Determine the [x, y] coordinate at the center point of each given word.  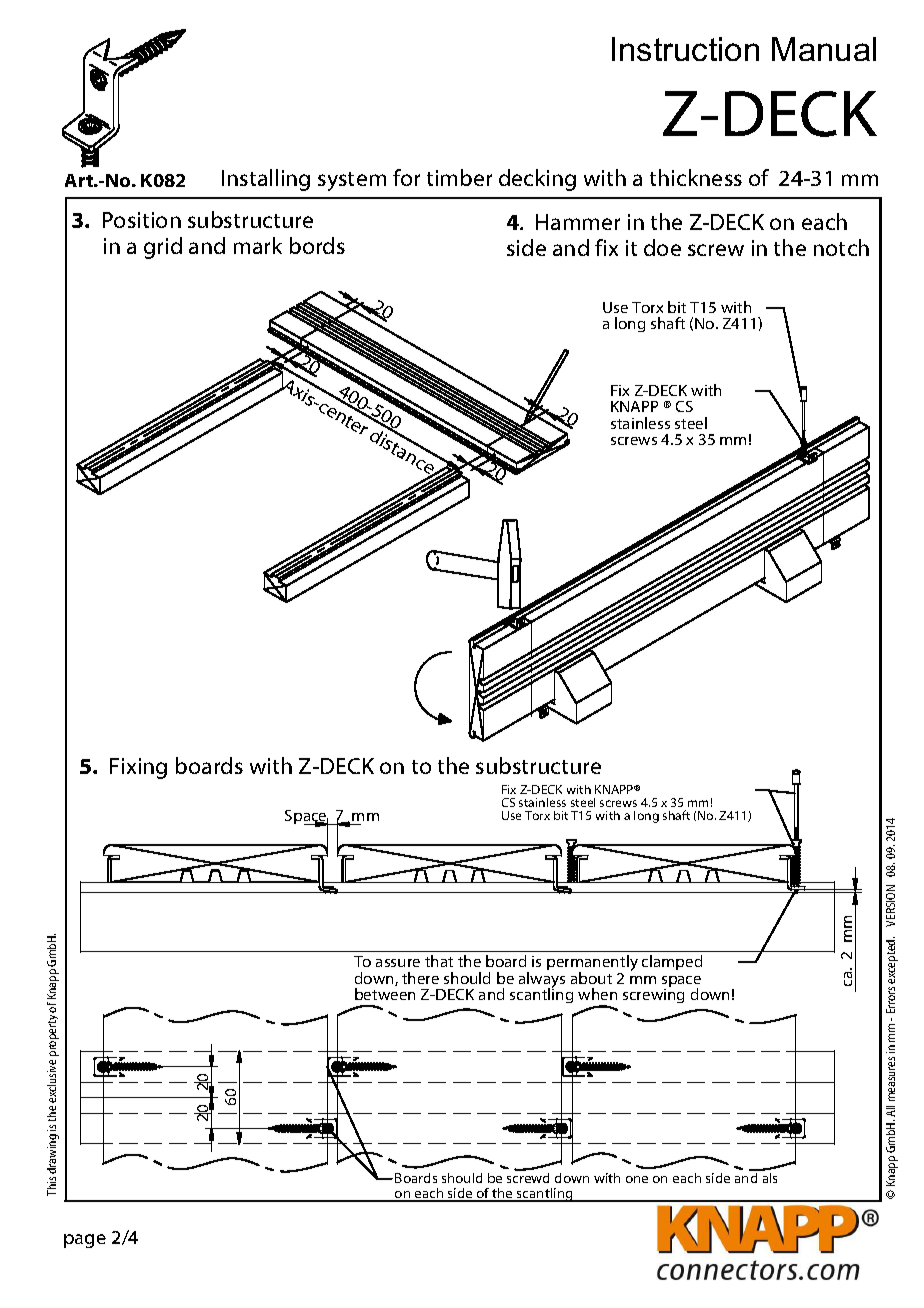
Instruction [685, 49]
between [385, 994]
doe [662, 247]
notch [841, 247]
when [597, 994]
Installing [266, 180]
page [85, 1241]
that [439, 961]
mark [258, 245]
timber [459, 177]
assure [398, 963]
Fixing [138, 768]
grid [163, 248]
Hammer [578, 222]
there [420, 978]
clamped [672, 962]
